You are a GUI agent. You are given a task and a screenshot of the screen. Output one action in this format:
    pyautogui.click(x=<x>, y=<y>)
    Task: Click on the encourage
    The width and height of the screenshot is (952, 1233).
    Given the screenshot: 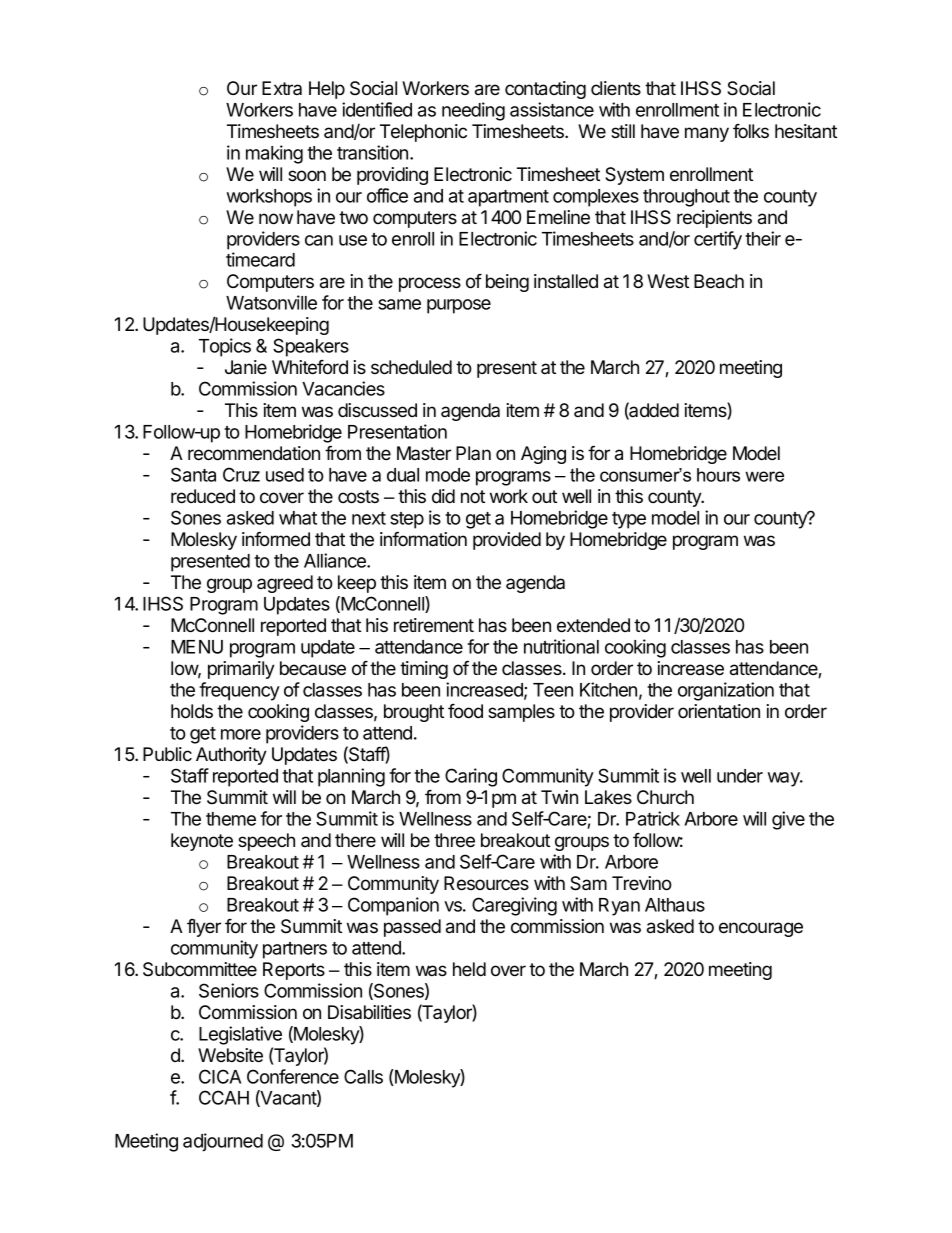 What is the action you would take?
    pyautogui.click(x=761, y=929)
